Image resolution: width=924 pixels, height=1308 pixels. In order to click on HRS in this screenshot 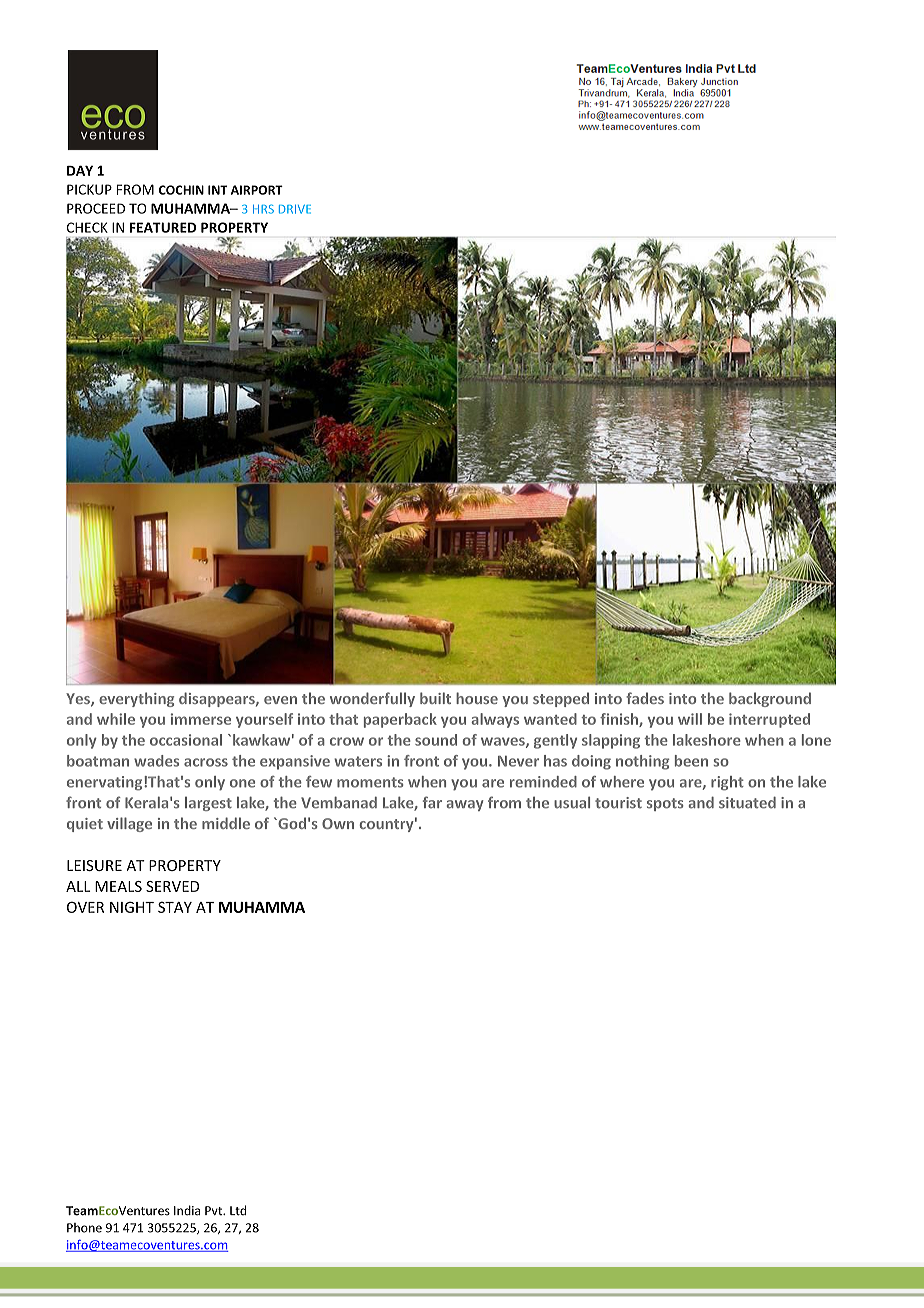, I will do `click(263, 209)`.
